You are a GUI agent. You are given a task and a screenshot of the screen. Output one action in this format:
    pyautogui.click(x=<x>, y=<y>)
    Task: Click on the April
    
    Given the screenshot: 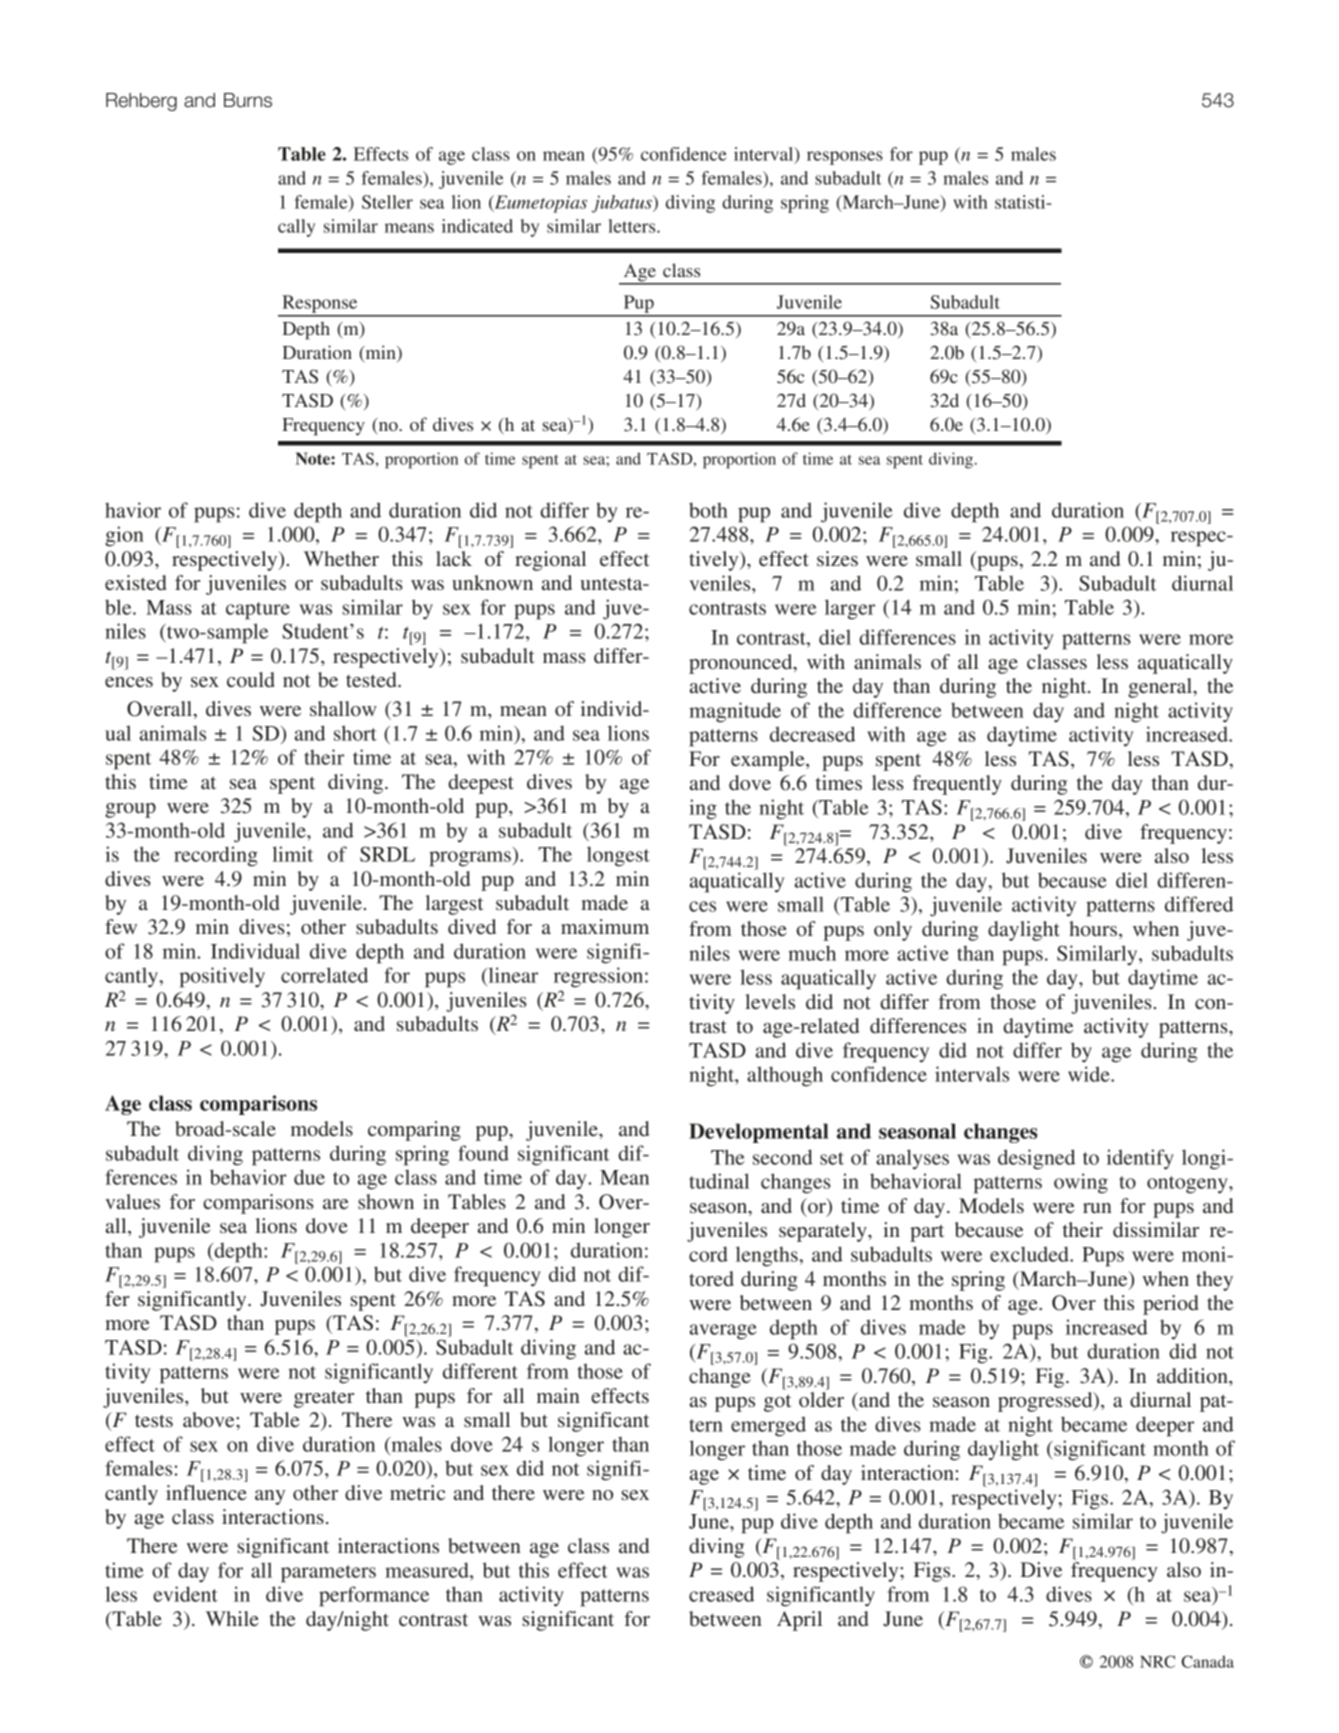 What is the action you would take?
    pyautogui.click(x=799, y=1621)
